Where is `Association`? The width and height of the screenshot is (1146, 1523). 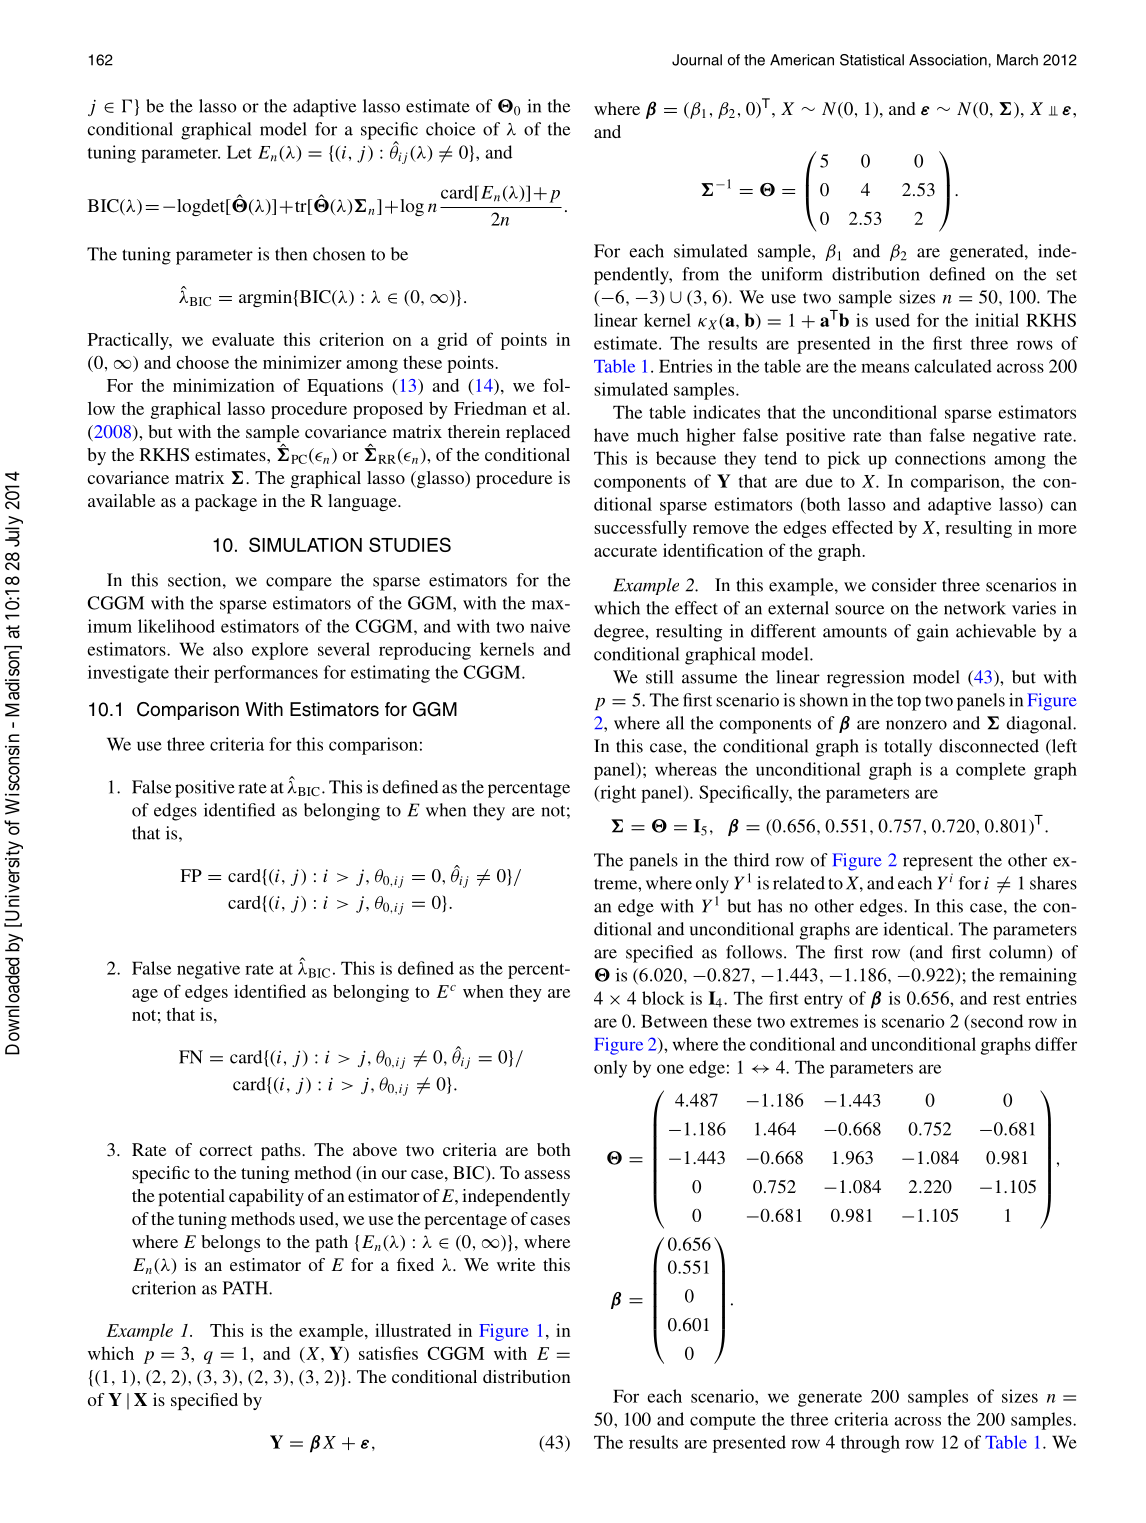 Association is located at coordinates (948, 60).
